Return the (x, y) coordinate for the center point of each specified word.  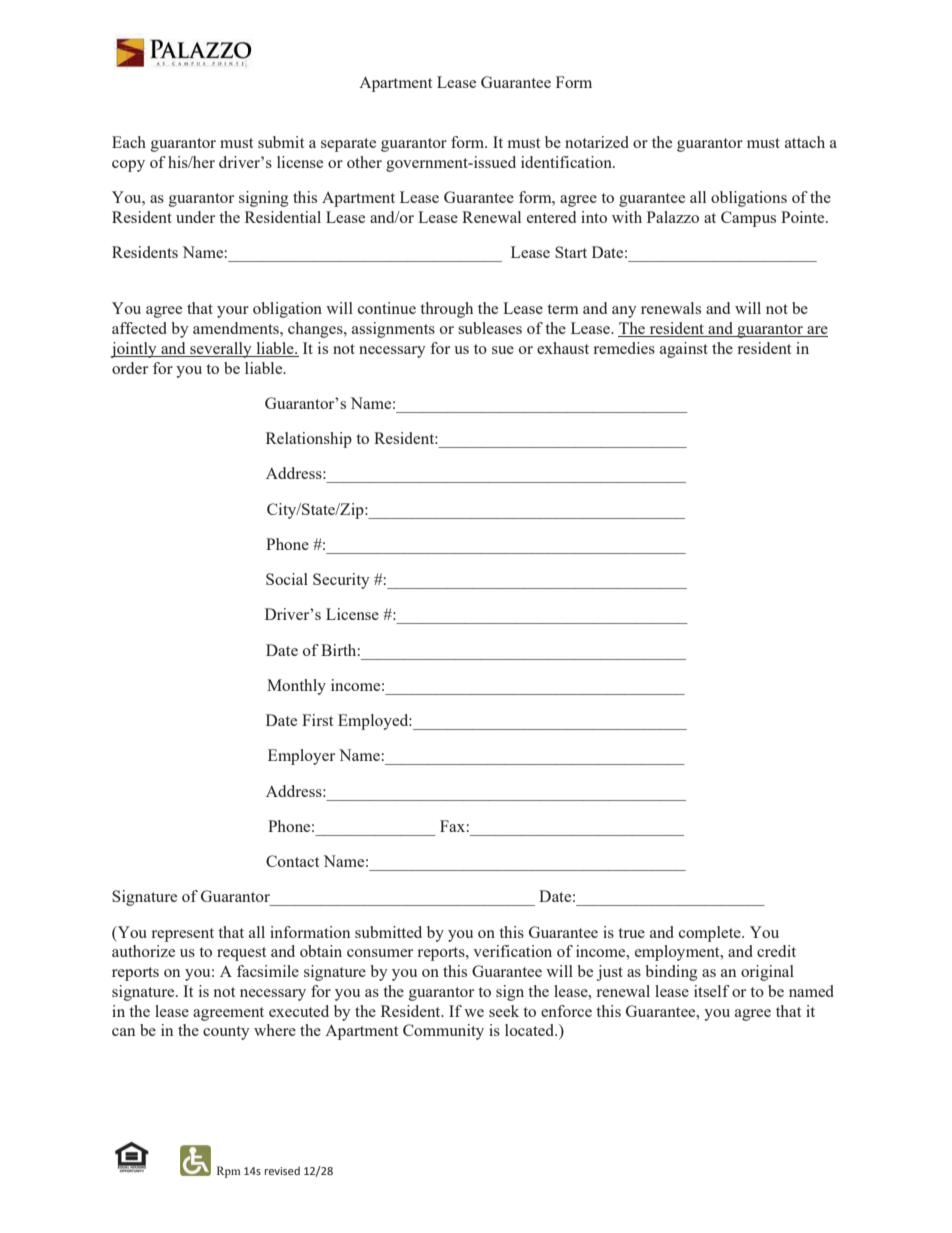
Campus (748, 219)
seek (504, 1011)
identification (567, 162)
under (195, 217)
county (226, 1033)
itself (712, 991)
